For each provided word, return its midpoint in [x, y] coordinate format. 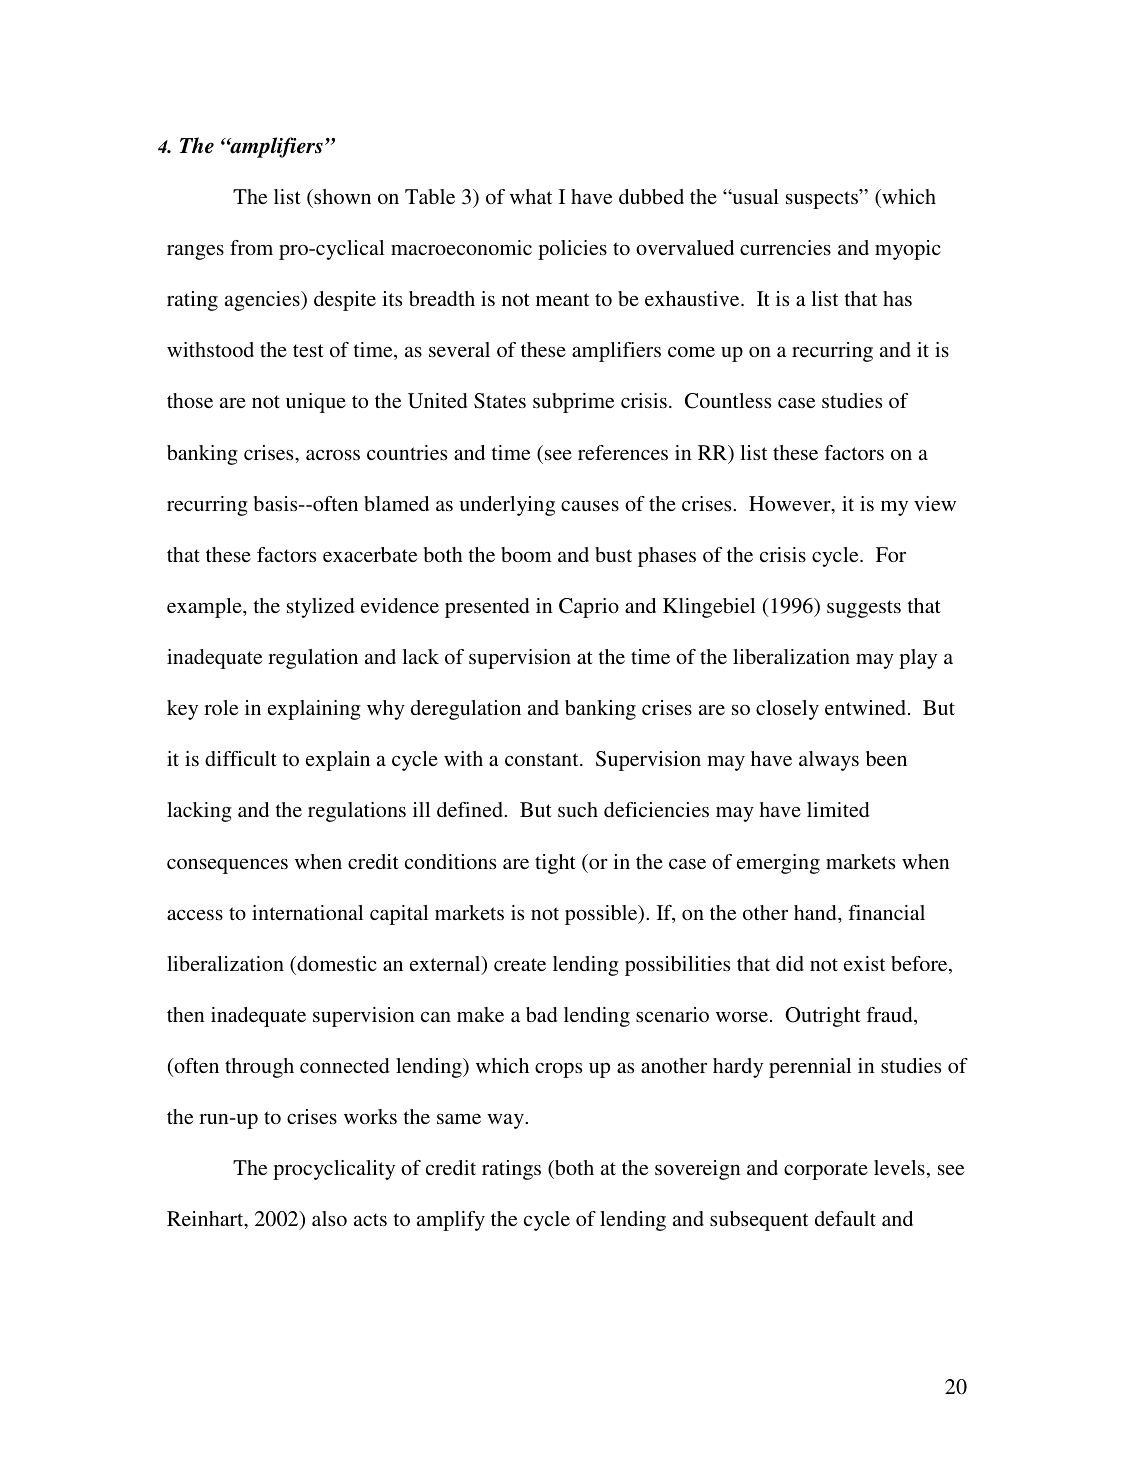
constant [543, 759]
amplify [451, 1221]
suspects [823, 199]
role [221, 707]
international [307, 912]
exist [864, 963]
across [333, 454]
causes [590, 505]
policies [572, 250]
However [791, 505]
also [329, 1218]
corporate [826, 1171]
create [520, 964]
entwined [867, 707]
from [251, 247]
